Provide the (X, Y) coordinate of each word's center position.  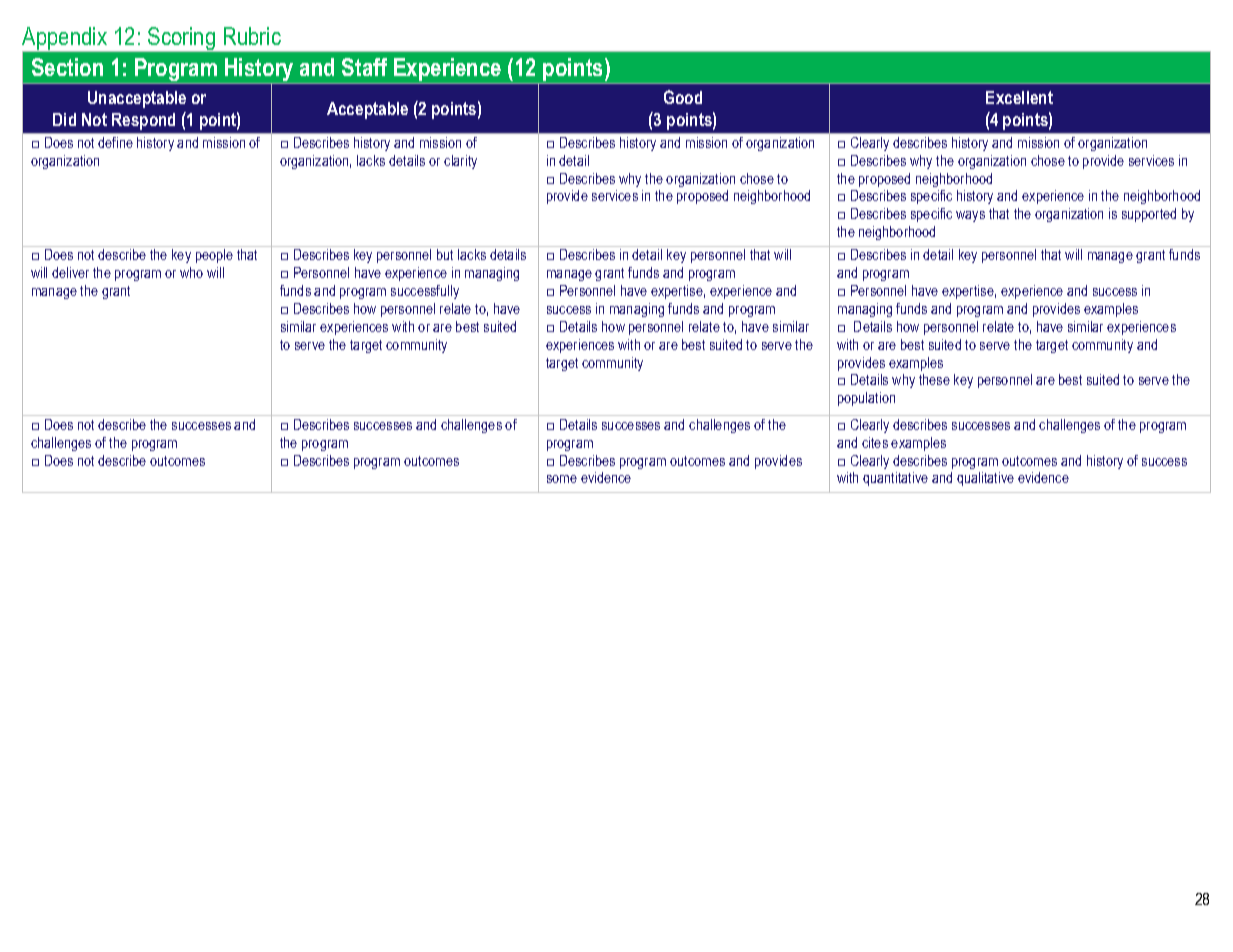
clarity (460, 162)
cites (875, 442)
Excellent (1019, 97)
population (866, 399)
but (445, 254)
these (934, 379)
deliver (70, 272)
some (562, 479)
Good (683, 97)
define (115, 142)
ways (970, 216)
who (191, 272)
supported (1149, 215)
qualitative (985, 479)
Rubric (252, 36)
